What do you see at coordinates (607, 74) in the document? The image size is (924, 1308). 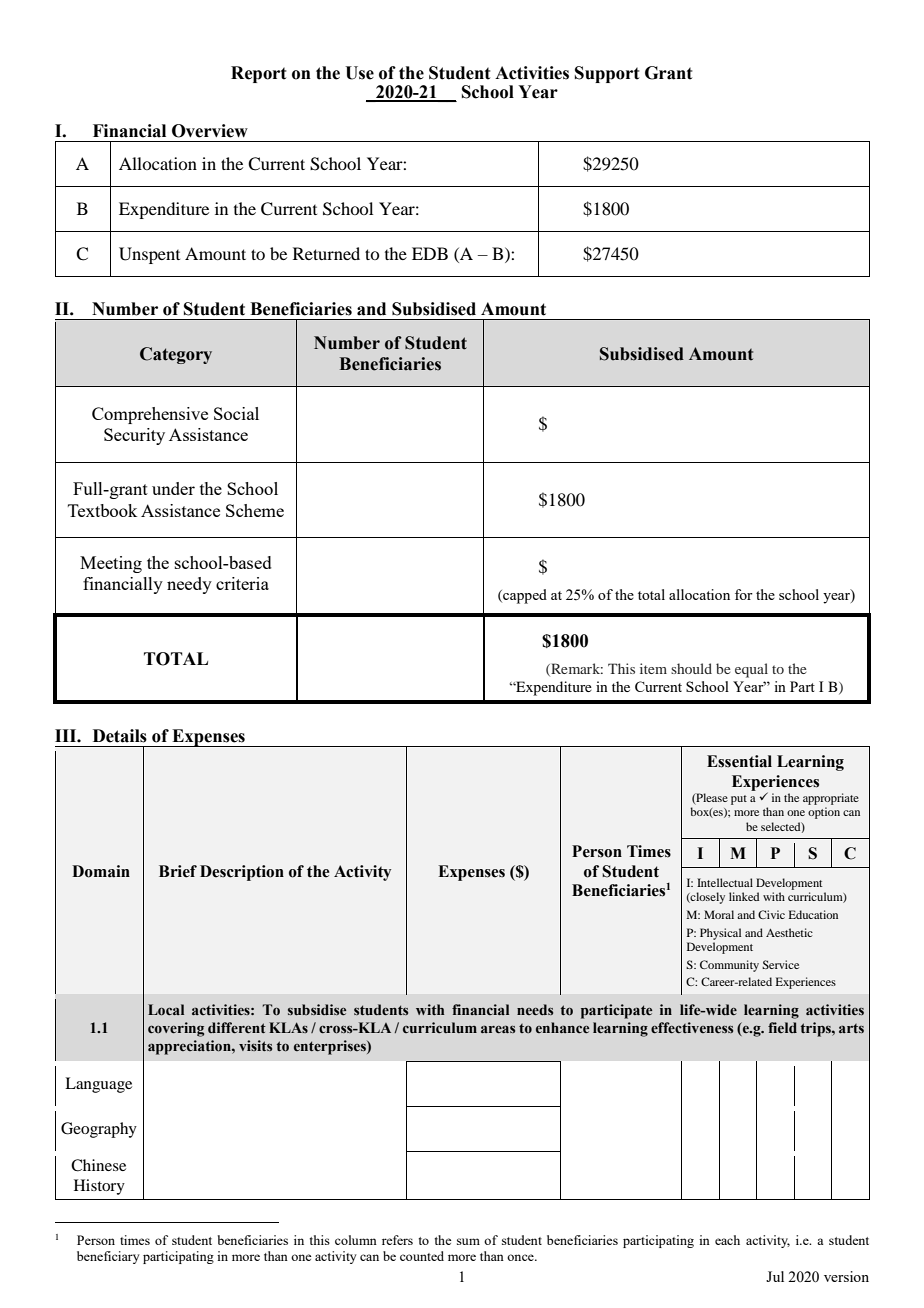 I see `Support` at bounding box center [607, 74].
